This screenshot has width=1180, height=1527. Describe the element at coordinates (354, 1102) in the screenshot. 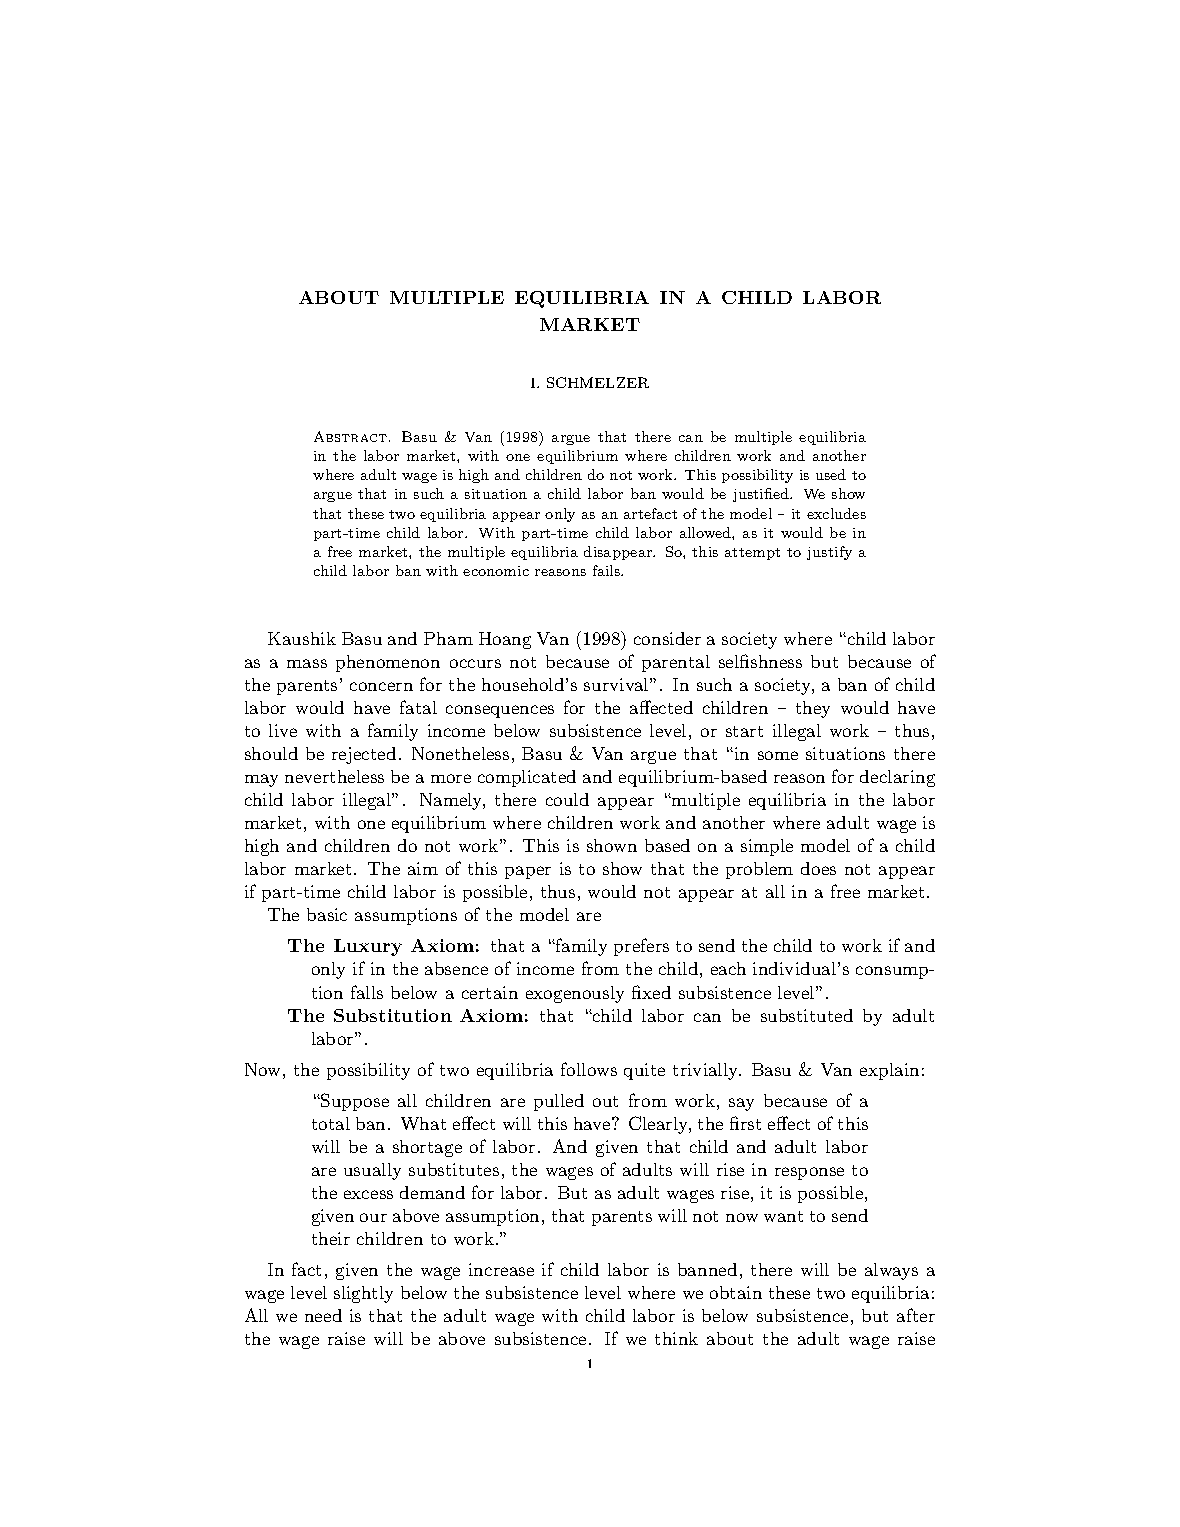

I see `Suppose` at that location.
